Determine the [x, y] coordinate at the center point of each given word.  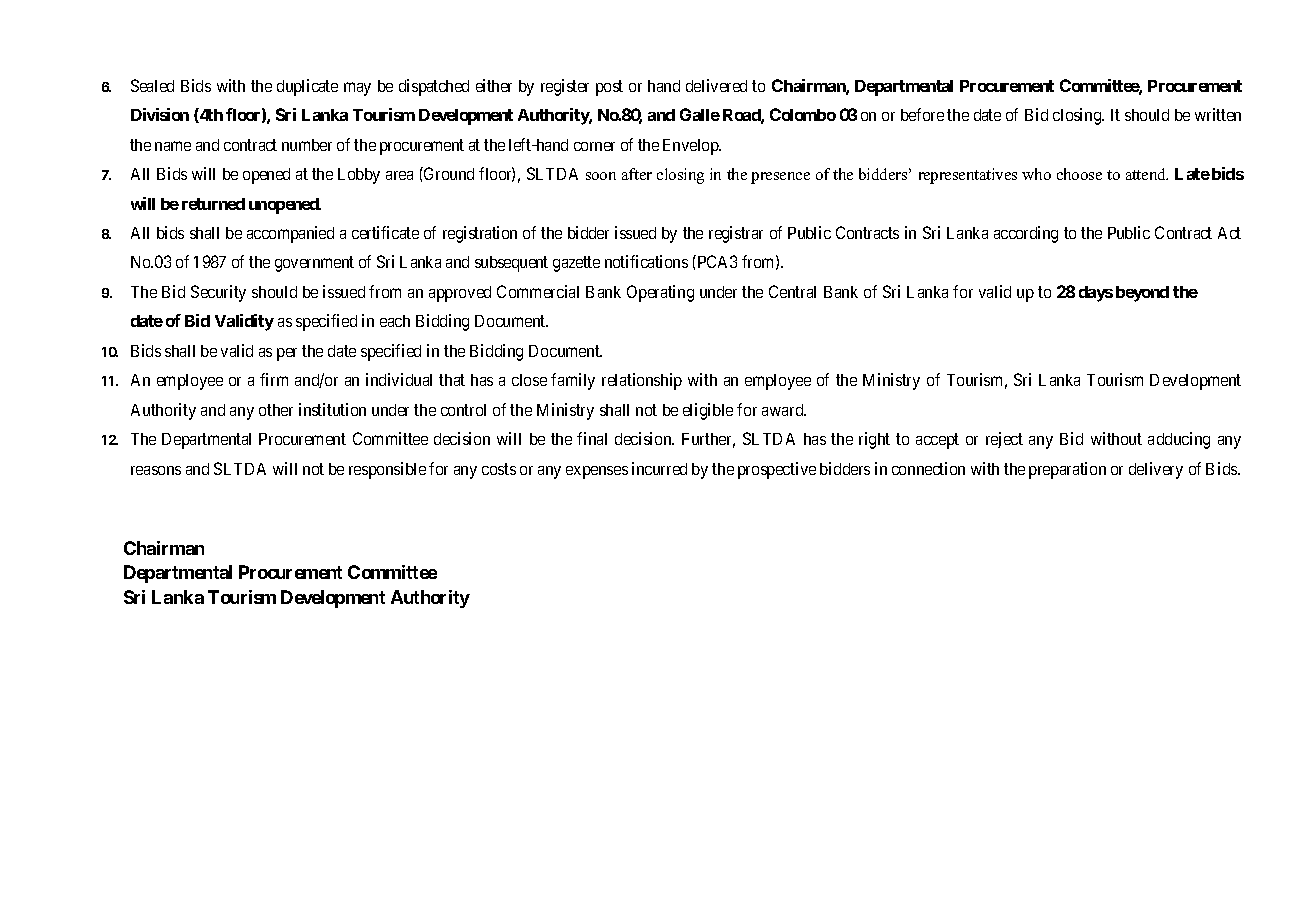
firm [274, 379]
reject [1004, 440]
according [1026, 234]
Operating [660, 293]
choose [1079, 174]
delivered [716, 85]
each [395, 321]
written [1218, 114]
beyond [1142, 294]
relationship [642, 381]
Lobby [359, 176]
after [637, 174]
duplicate [307, 87]
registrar [736, 234]
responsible [387, 470]
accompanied [290, 234]
